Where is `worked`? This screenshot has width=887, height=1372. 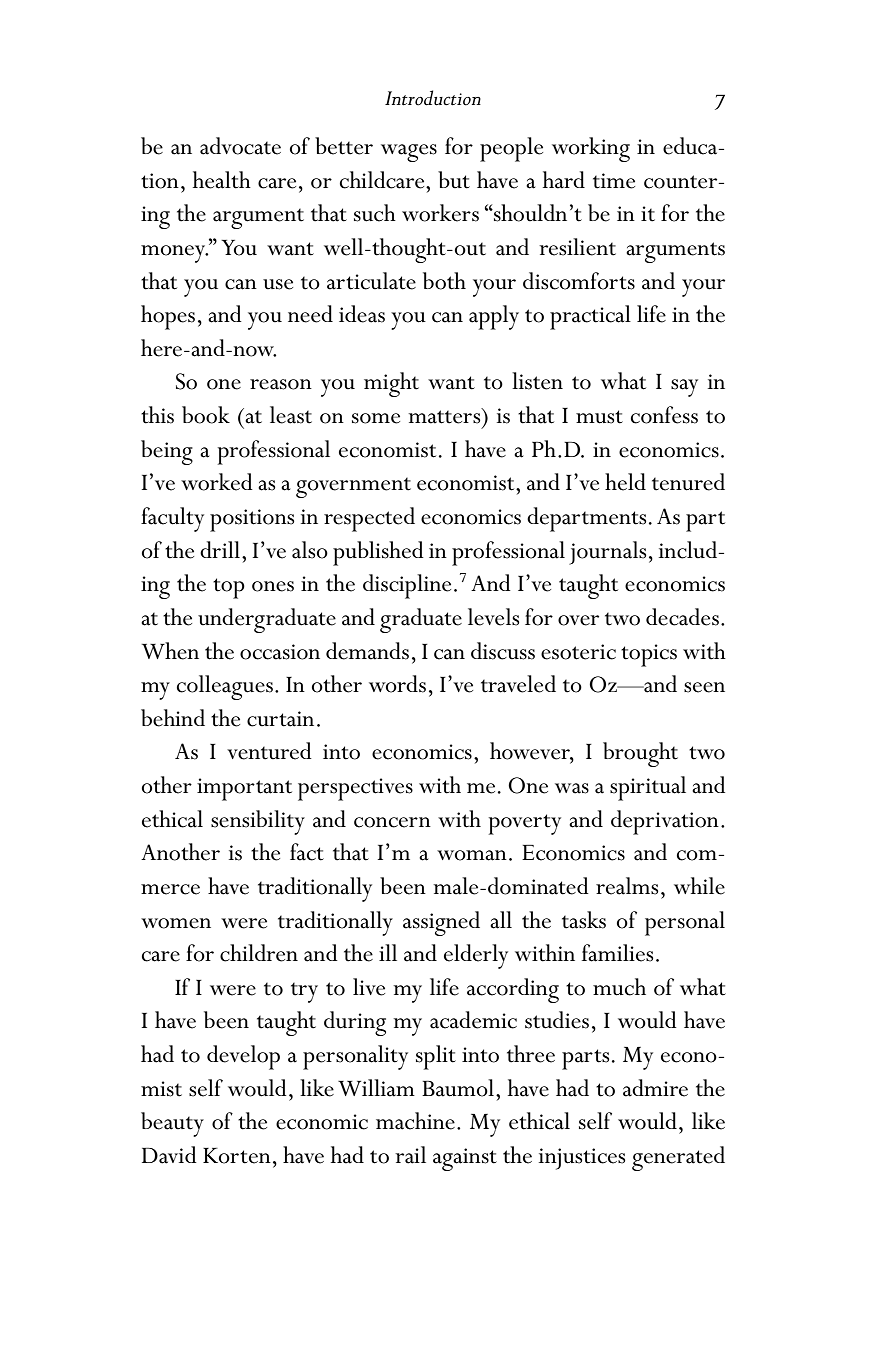 worked is located at coordinates (217, 482).
